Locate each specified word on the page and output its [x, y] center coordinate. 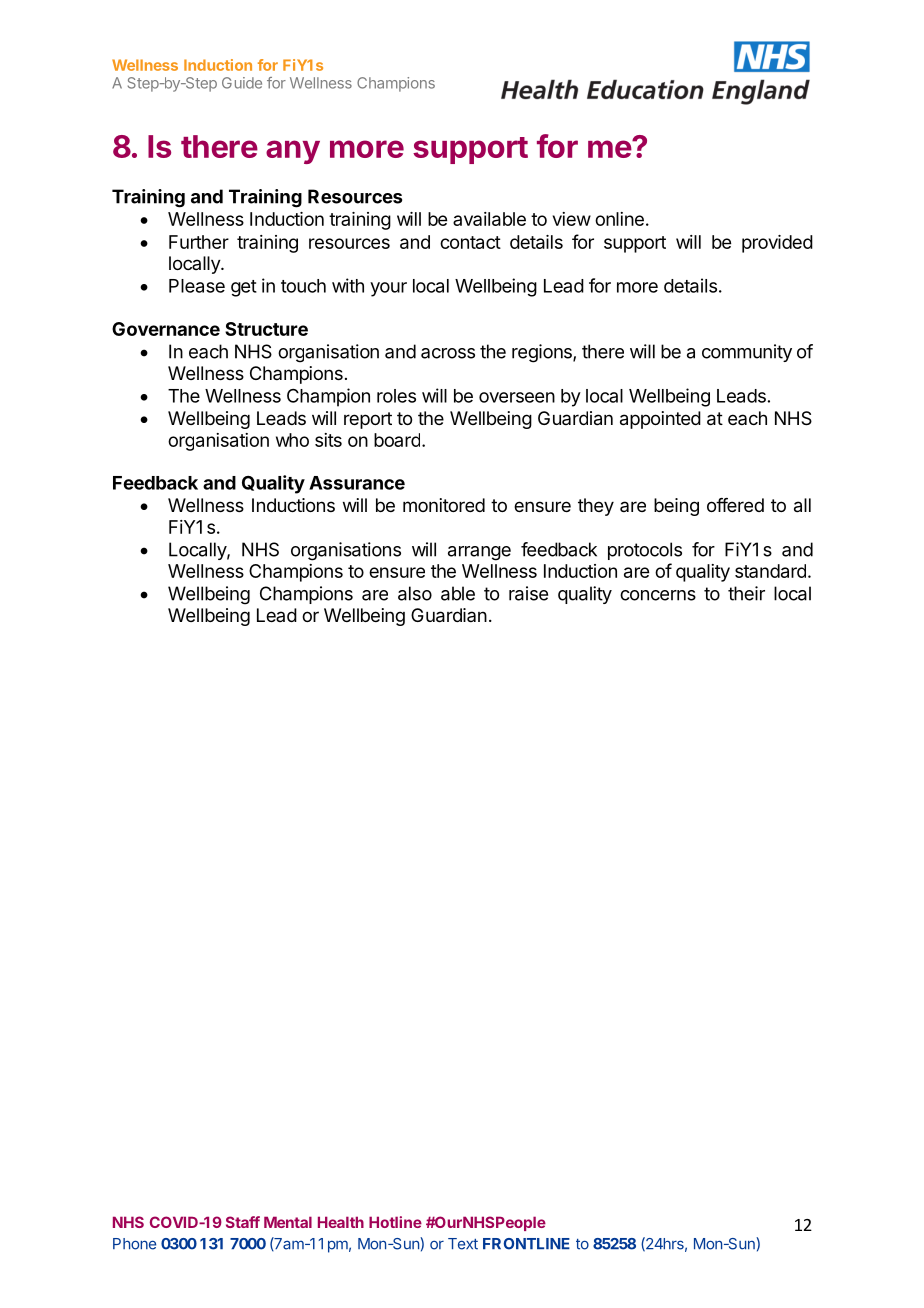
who [292, 440]
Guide [242, 83]
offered [735, 505]
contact [470, 242]
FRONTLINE [526, 1244]
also [415, 593]
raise [528, 593]
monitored [444, 505]
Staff [243, 1222]
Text [463, 1244]
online [619, 219]
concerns [658, 595]
